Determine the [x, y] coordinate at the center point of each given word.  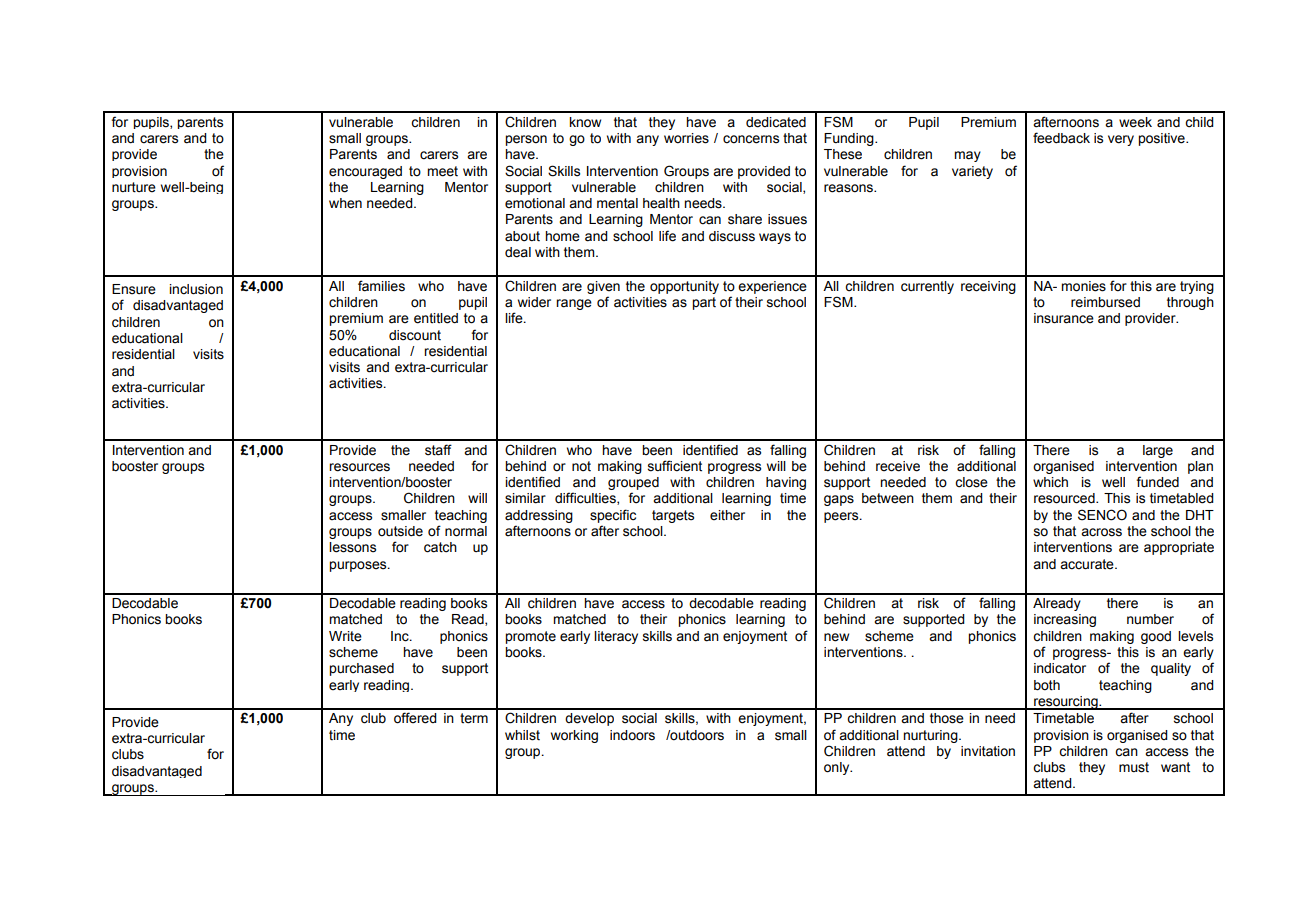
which [1050, 482]
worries [686, 138]
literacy [616, 637]
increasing [1065, 620]
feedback [1061, 138]
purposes [359, 566]
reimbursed [1105, 302]
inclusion [196, 289]
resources [359, 467]
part [704, 303]
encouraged [365, 172]
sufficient [675, 466]
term [474, 718]
